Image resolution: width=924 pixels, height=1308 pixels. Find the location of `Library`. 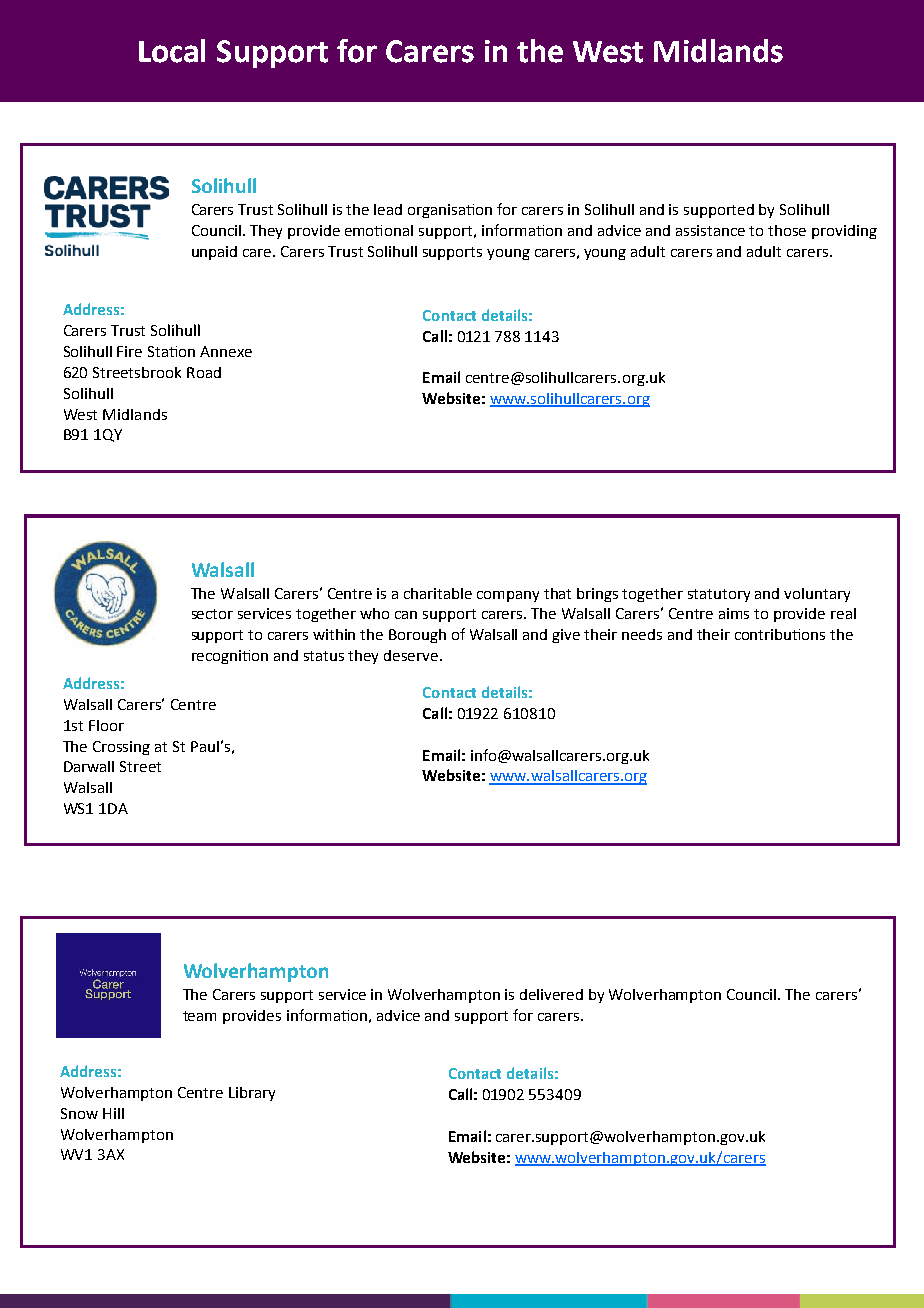

Library is located at coordinates (252, 1094).
